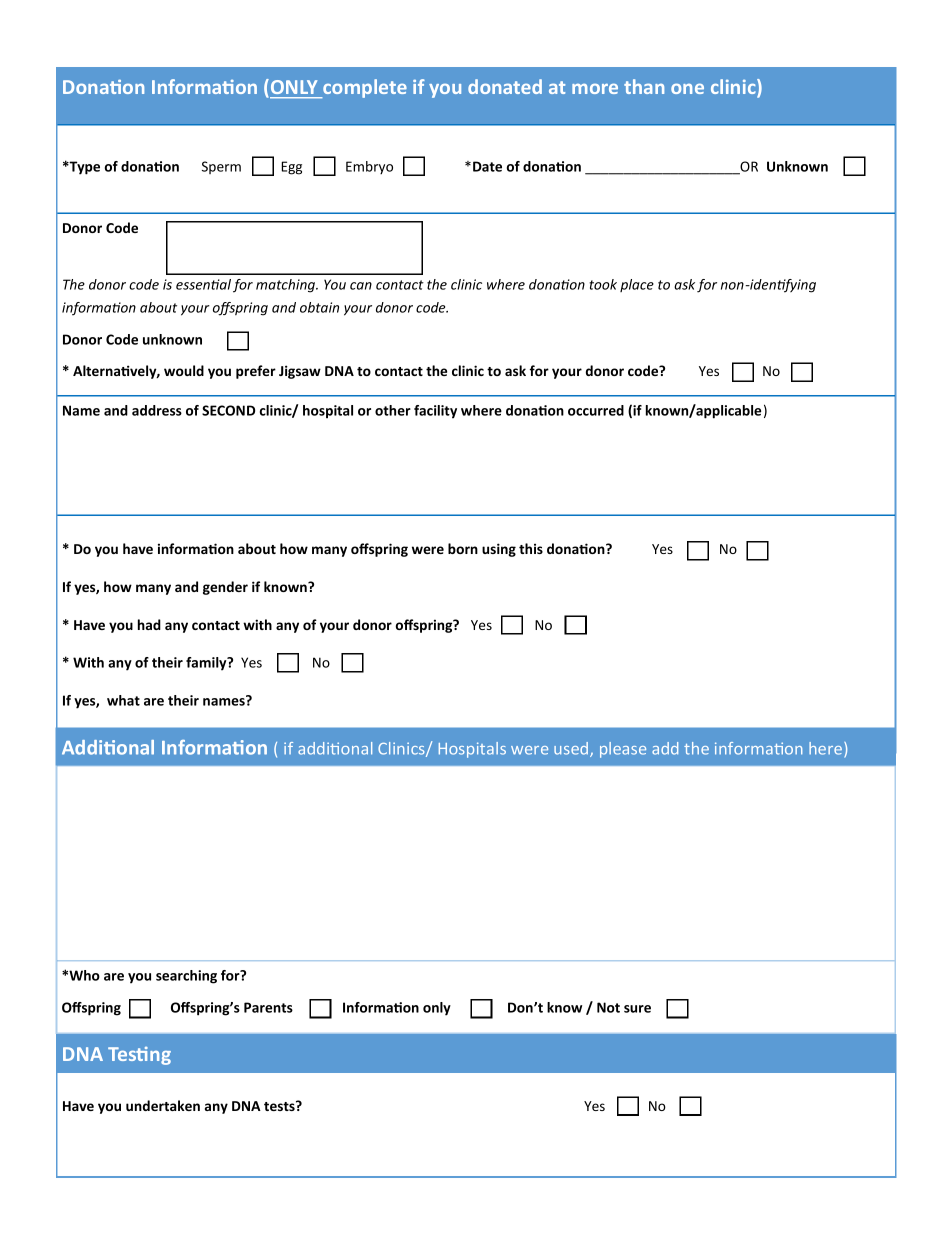 The height and width of the screenshot is (1233, 952). I want to click on used, so click(572, 749).
